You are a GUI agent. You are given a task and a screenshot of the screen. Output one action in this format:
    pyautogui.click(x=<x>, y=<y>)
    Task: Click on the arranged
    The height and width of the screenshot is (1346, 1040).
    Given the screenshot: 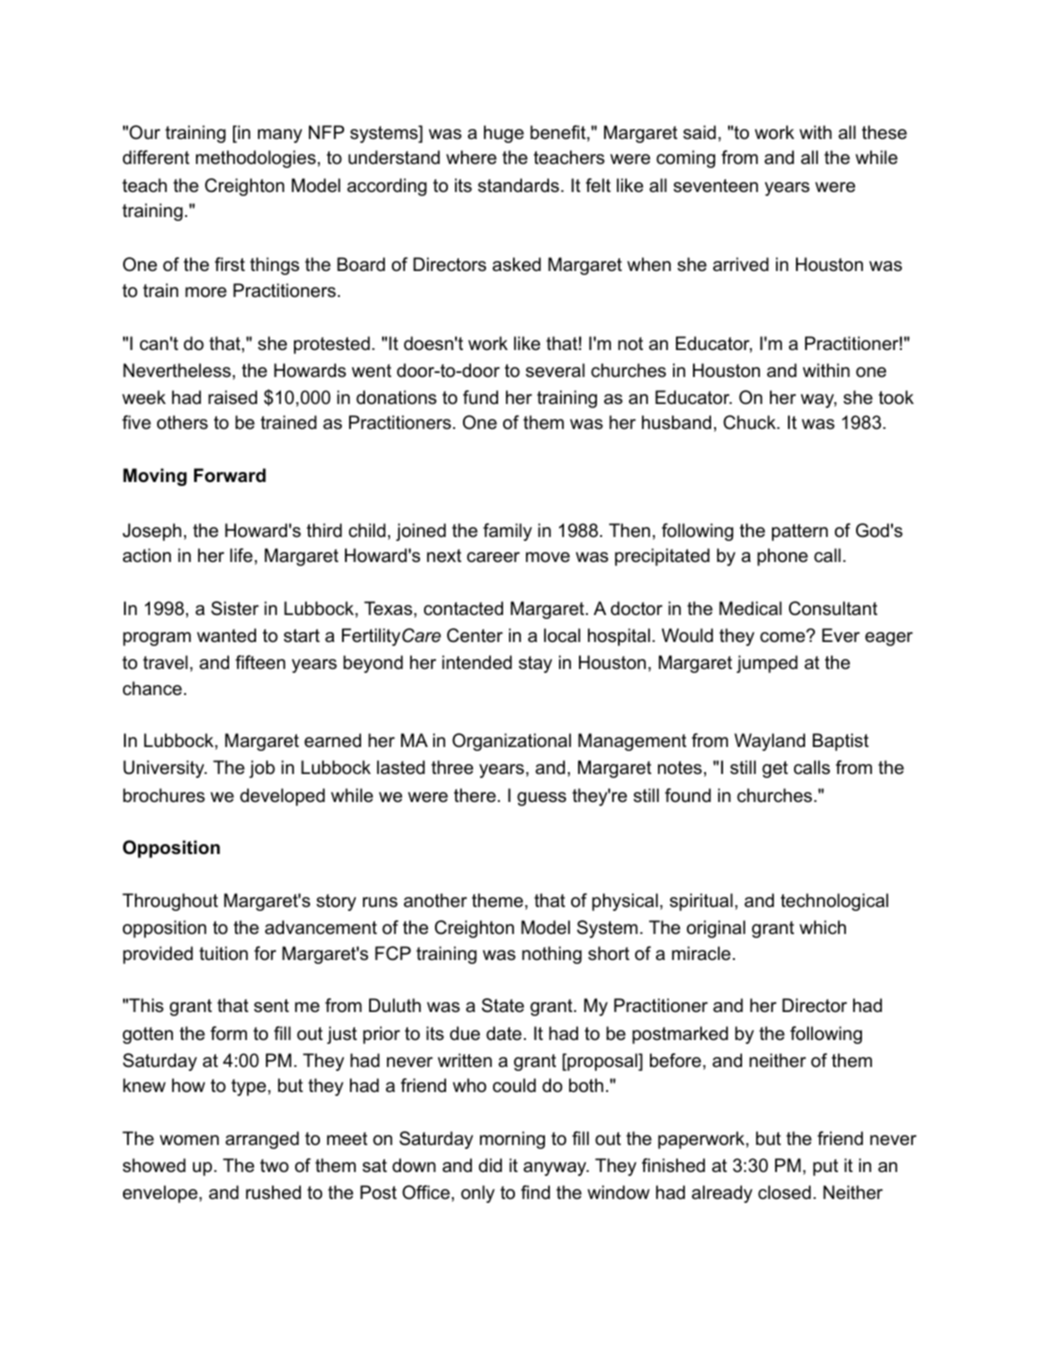 What is the action you would take?
    pyautogui.click(x=262, y=1140)
